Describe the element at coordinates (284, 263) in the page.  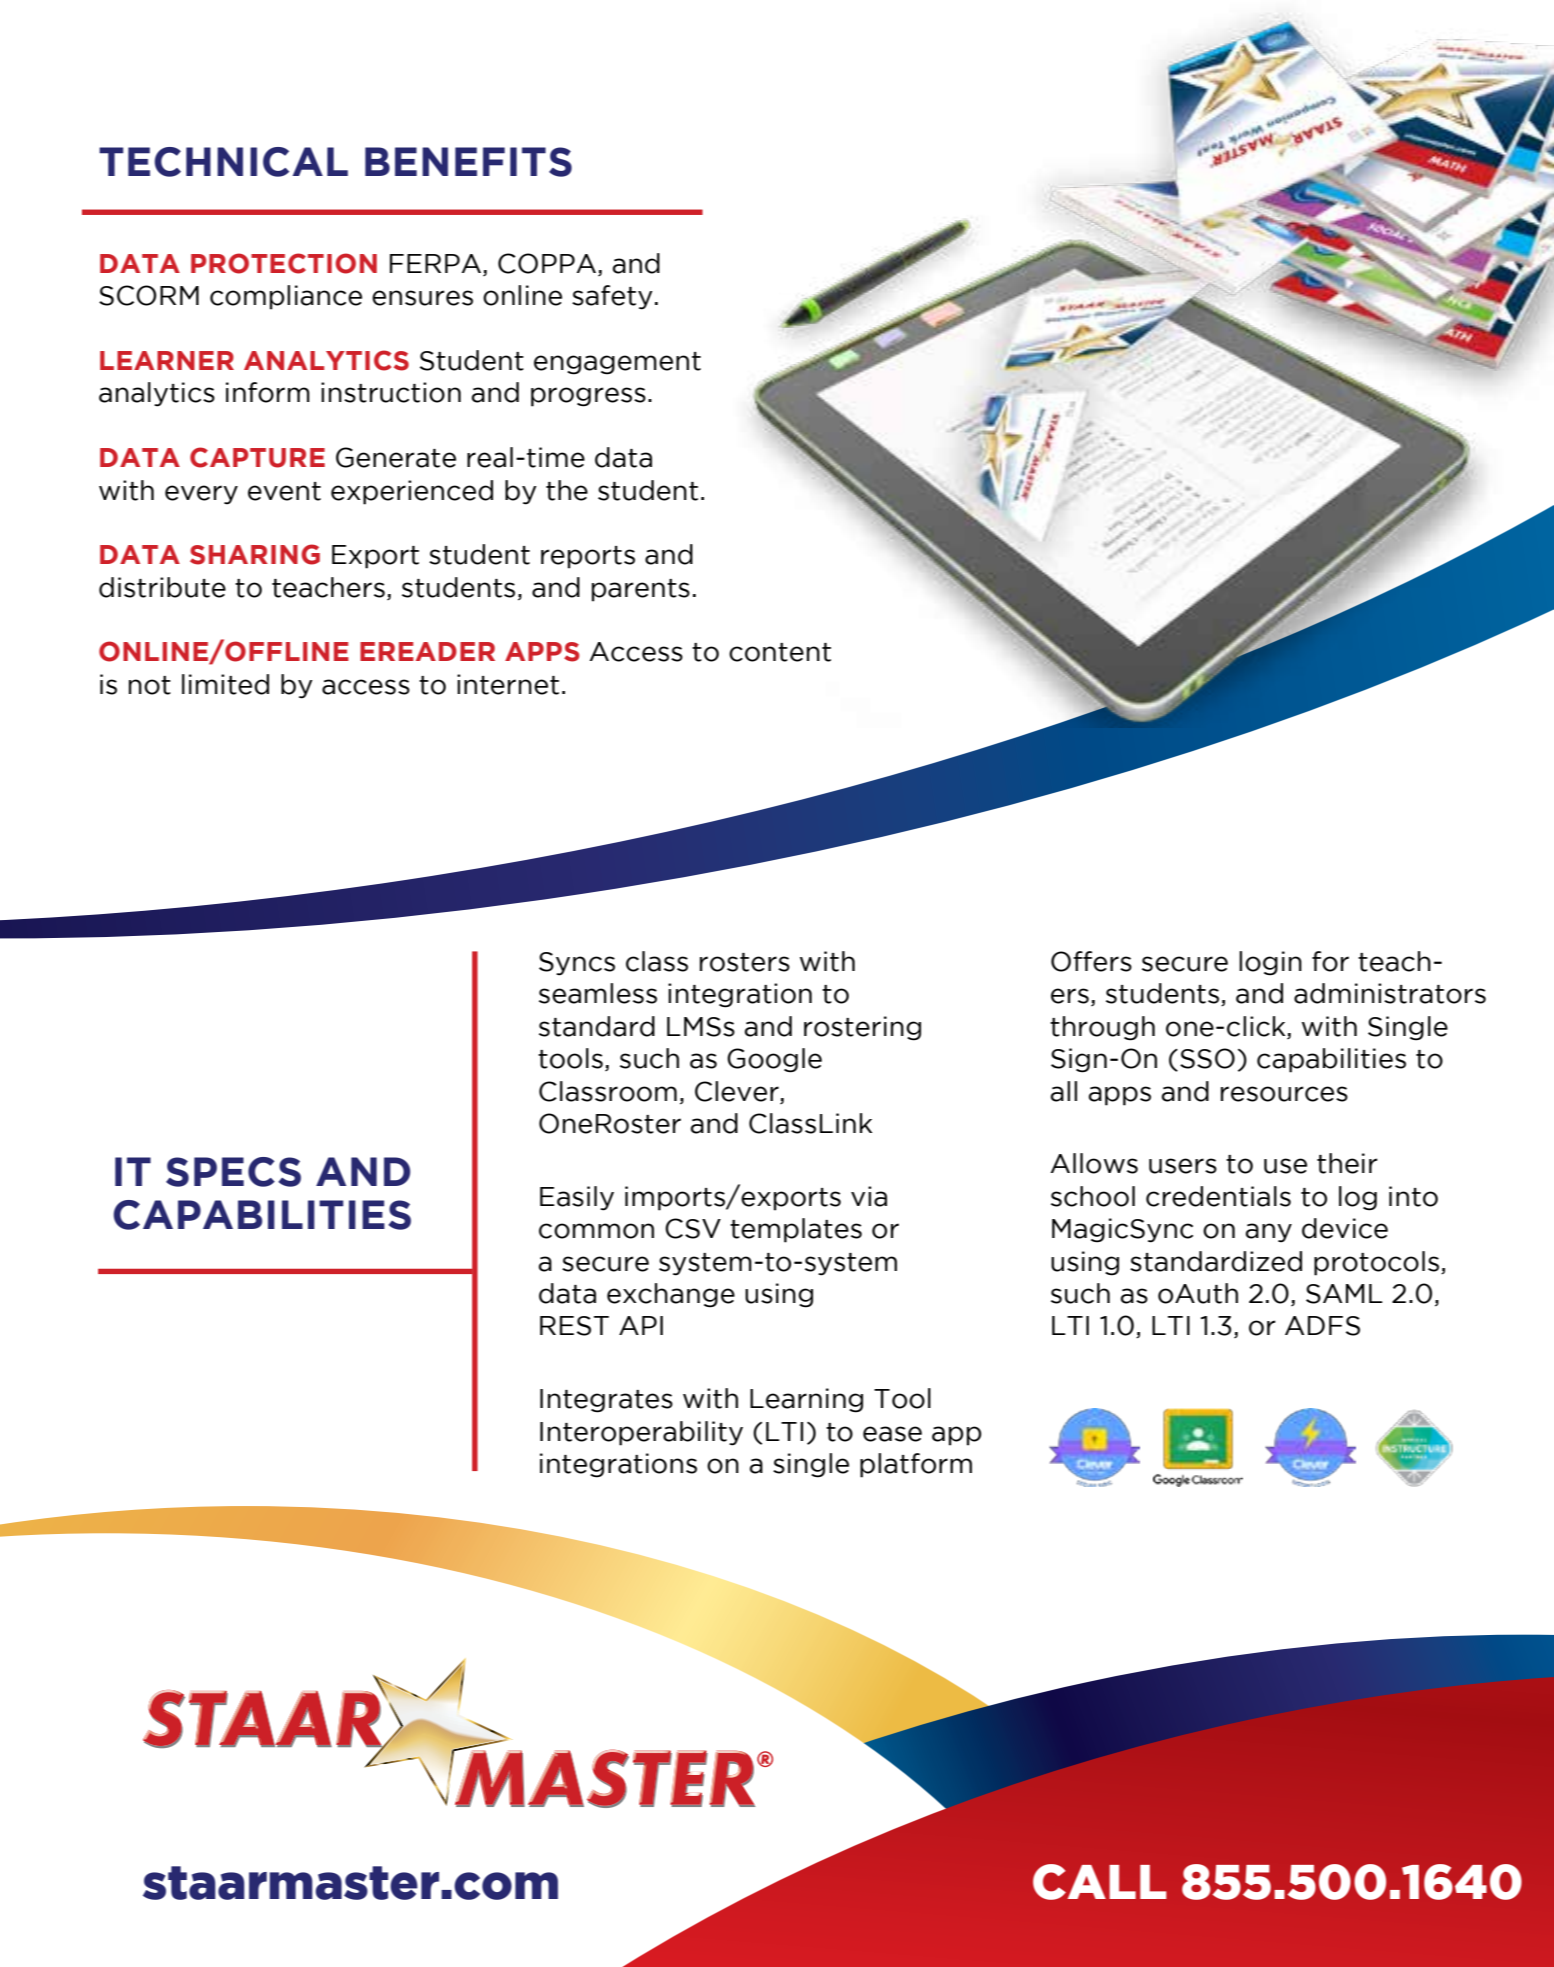
I see `PROTECTION` at that location.
